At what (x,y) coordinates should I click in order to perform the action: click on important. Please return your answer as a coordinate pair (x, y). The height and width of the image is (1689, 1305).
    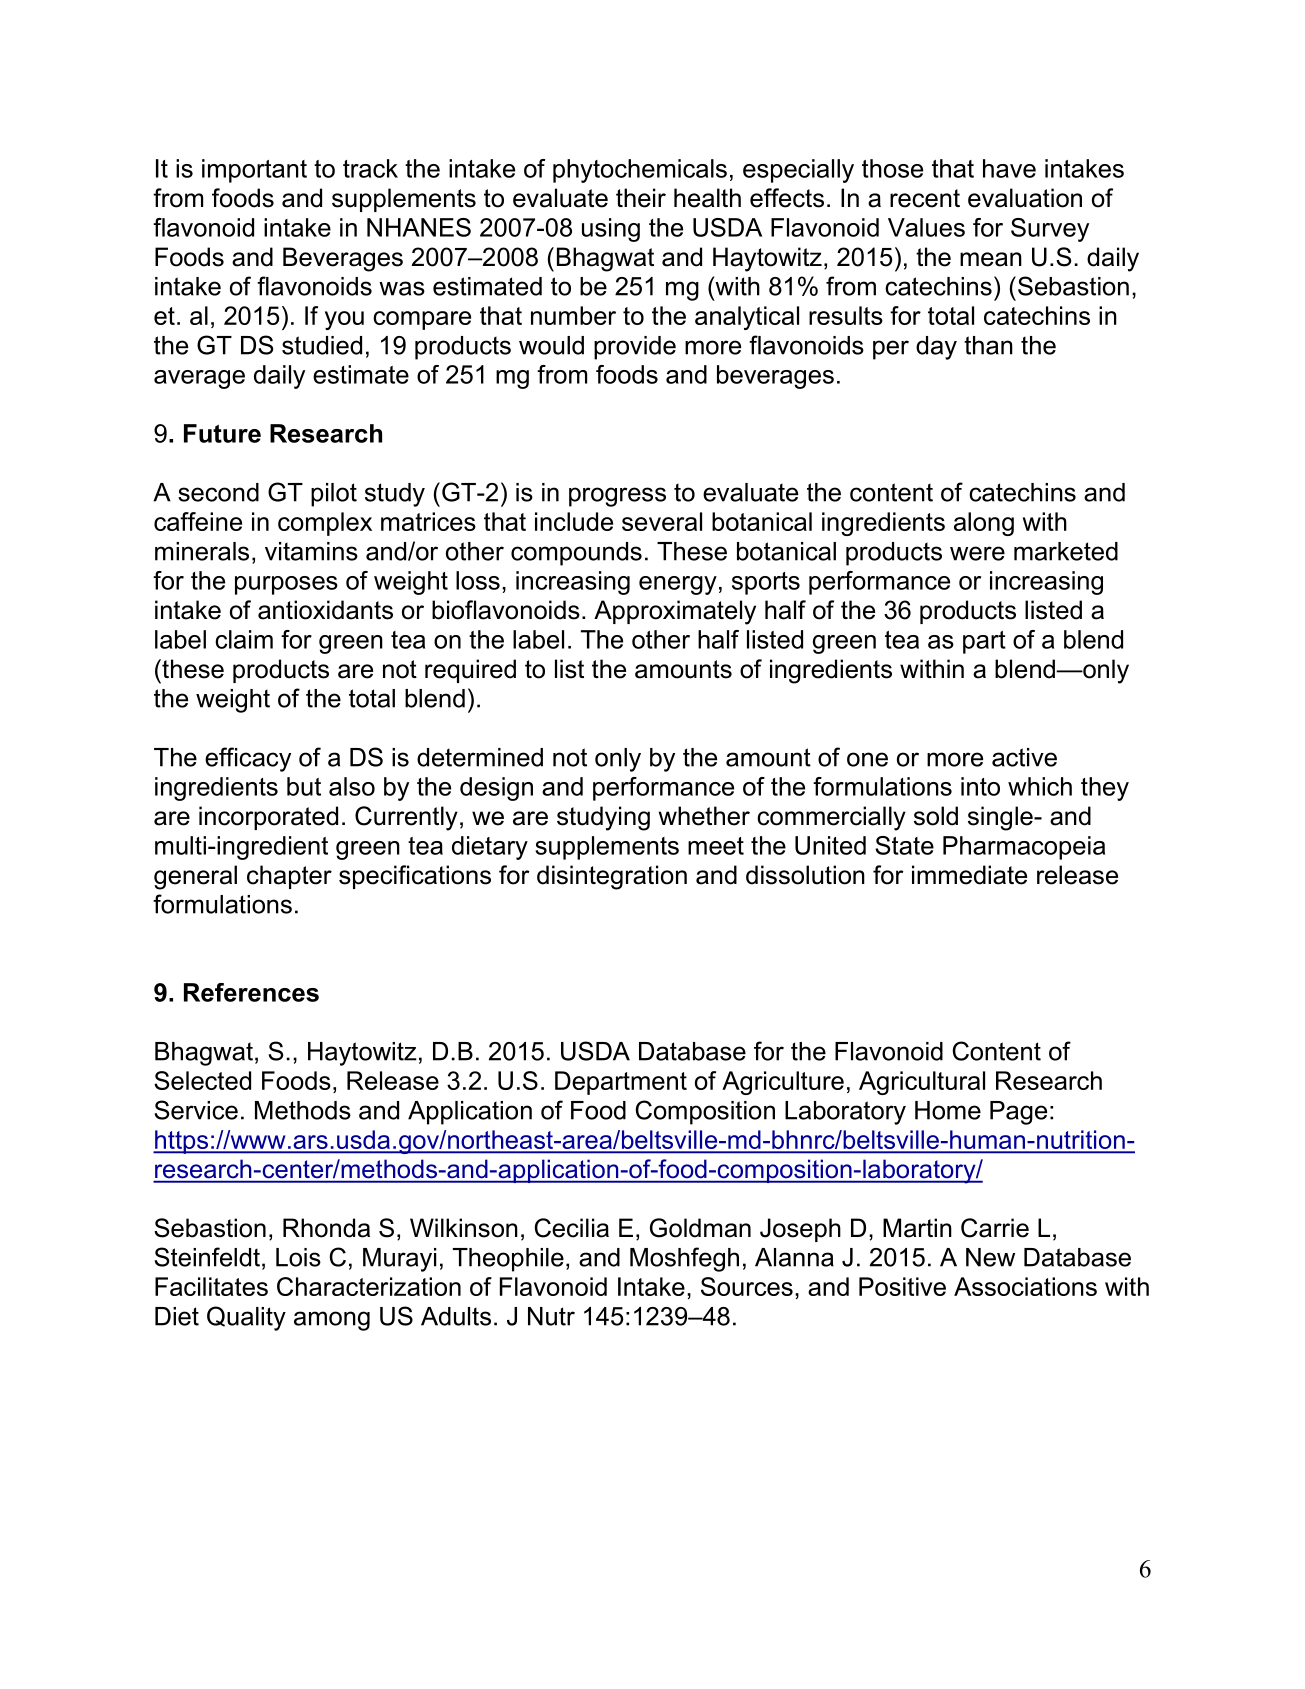
    Looking at the image, I should click on (254, 171).
